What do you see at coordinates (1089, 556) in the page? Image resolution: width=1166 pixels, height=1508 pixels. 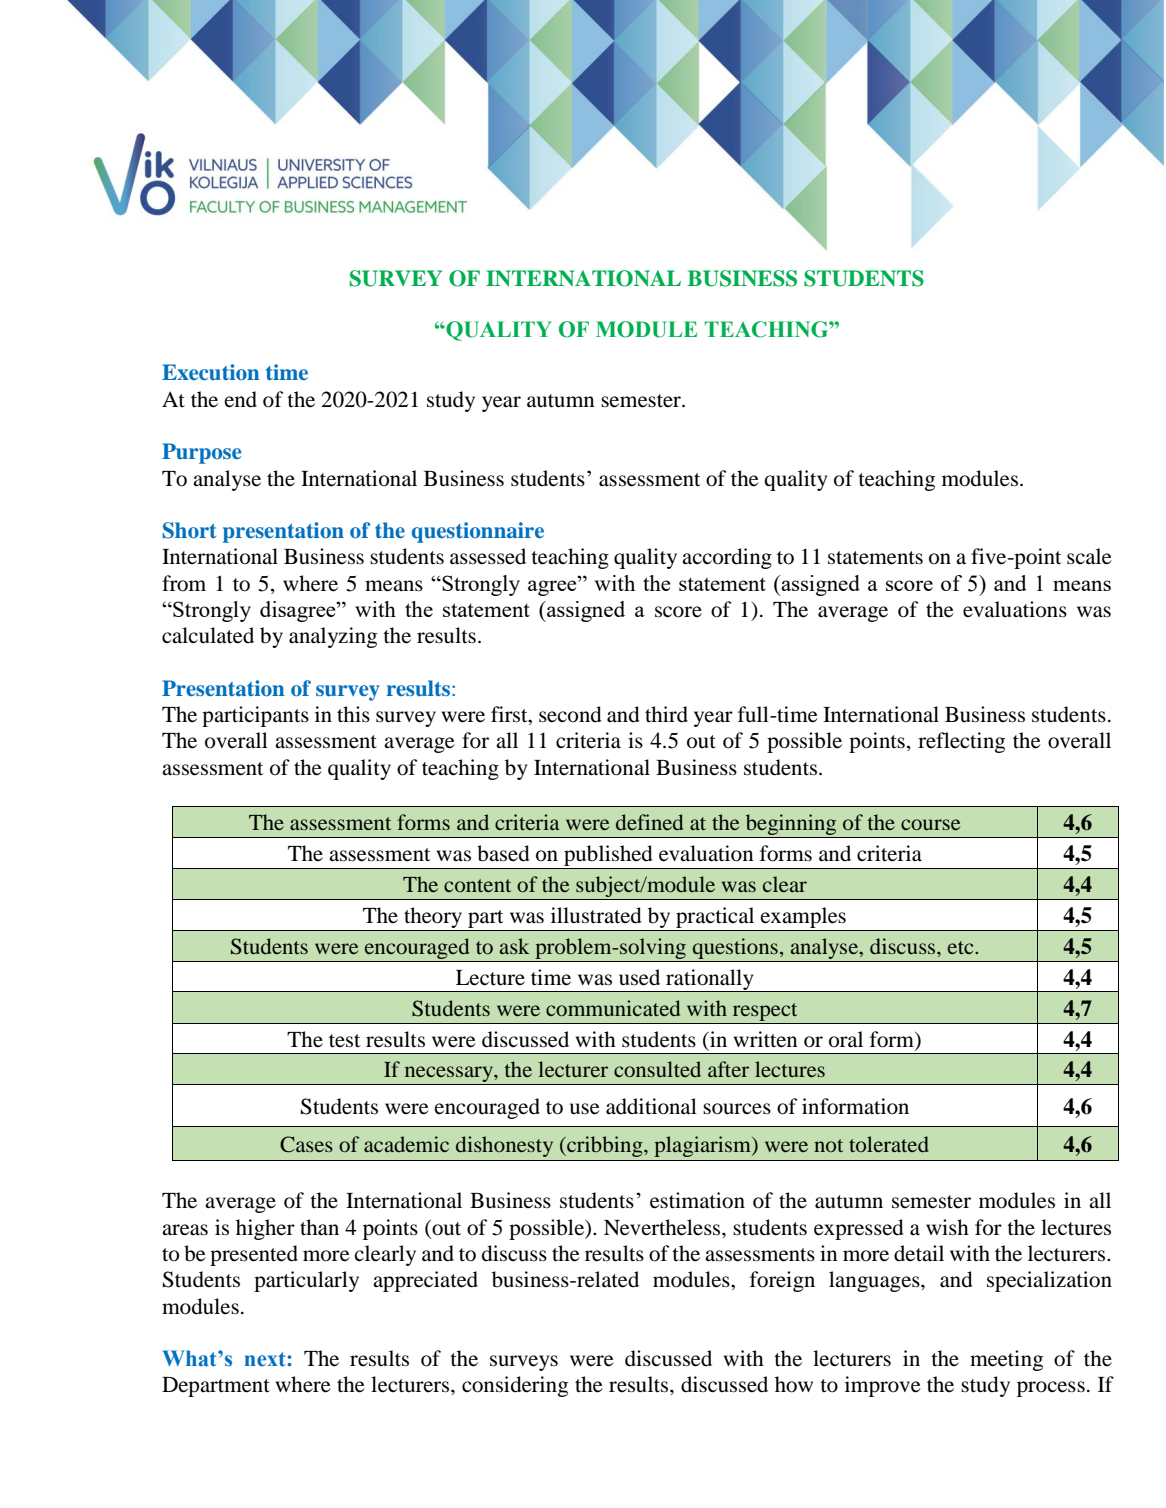 I see `scale` at bounding box center [1089, 556].
